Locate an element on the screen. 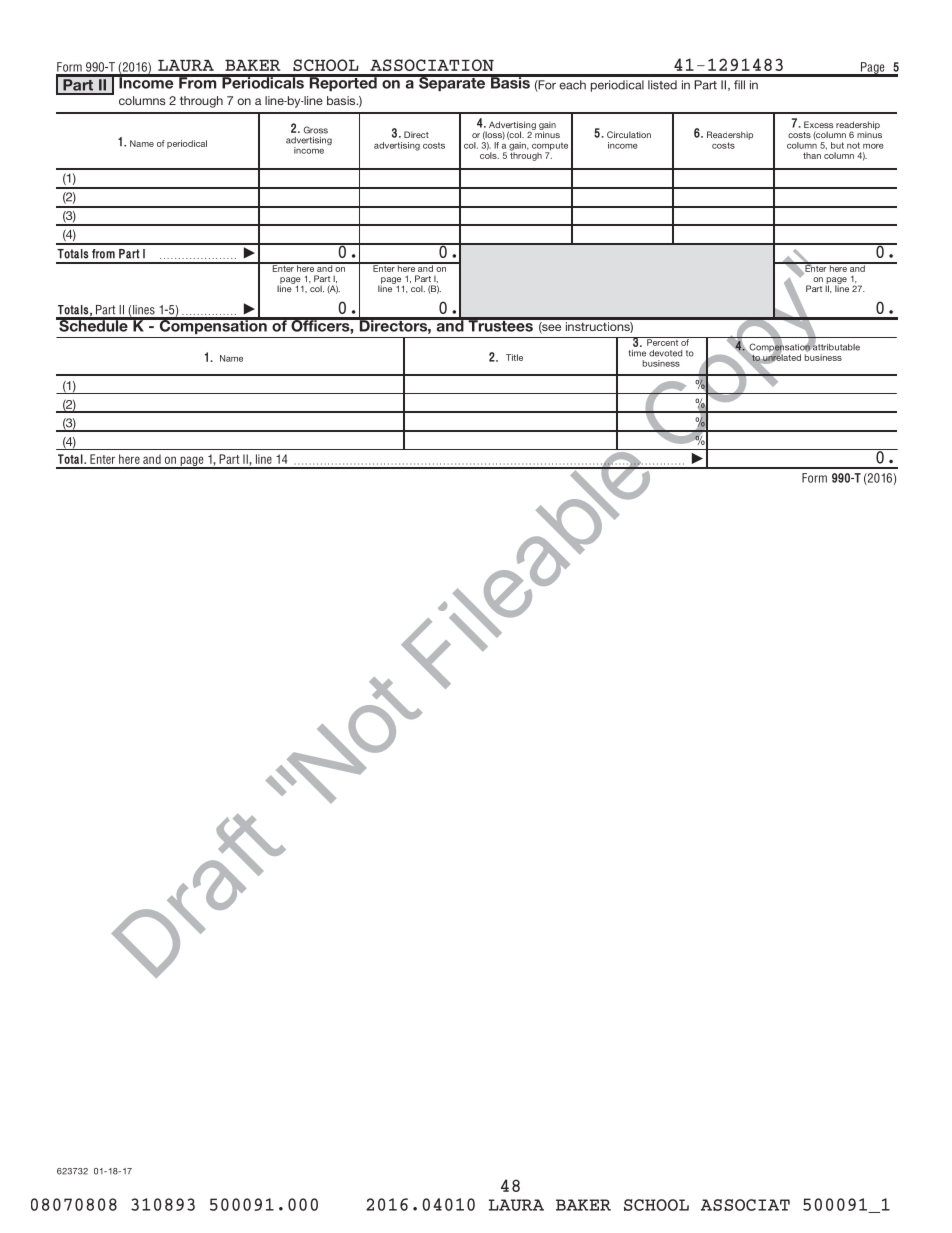 This screenshot has height=1233, width=952. fill is located at coordinates (739, 85).
